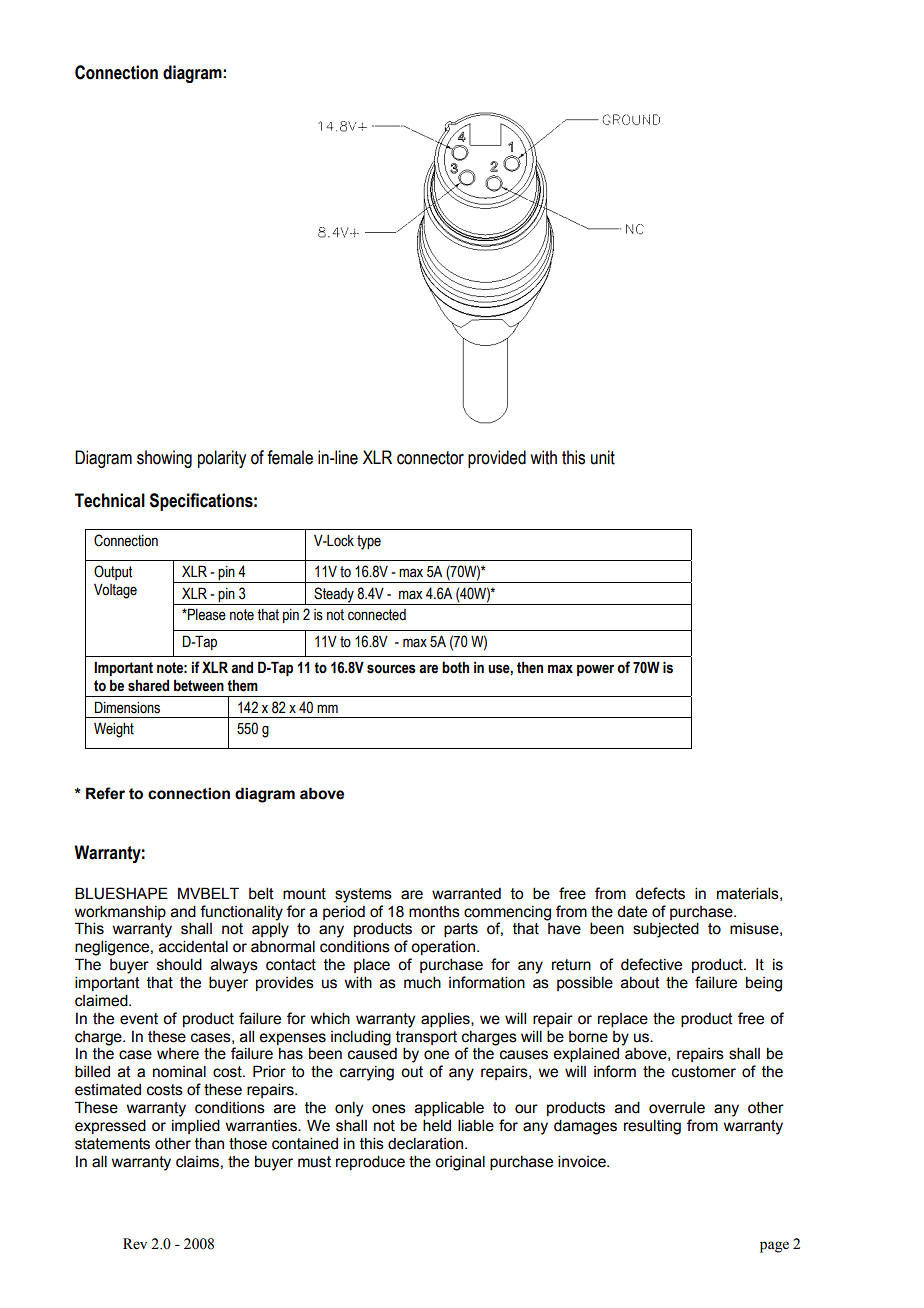  Describe the element at coordinates (120, 912) in the screenshot. I see `workmanship` at that location.
